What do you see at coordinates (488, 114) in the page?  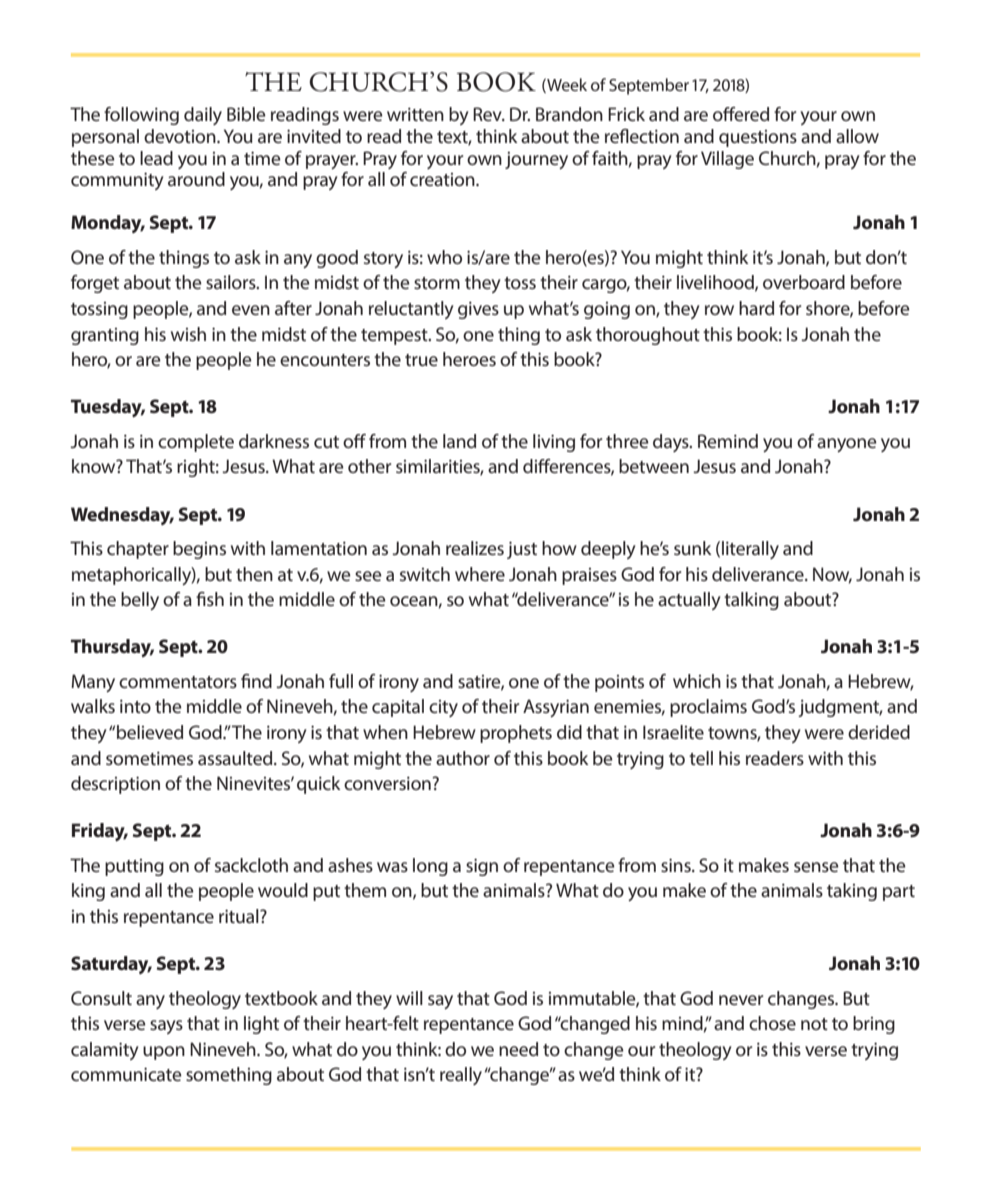 I see `Rev` at bounding box center [488, 114].
